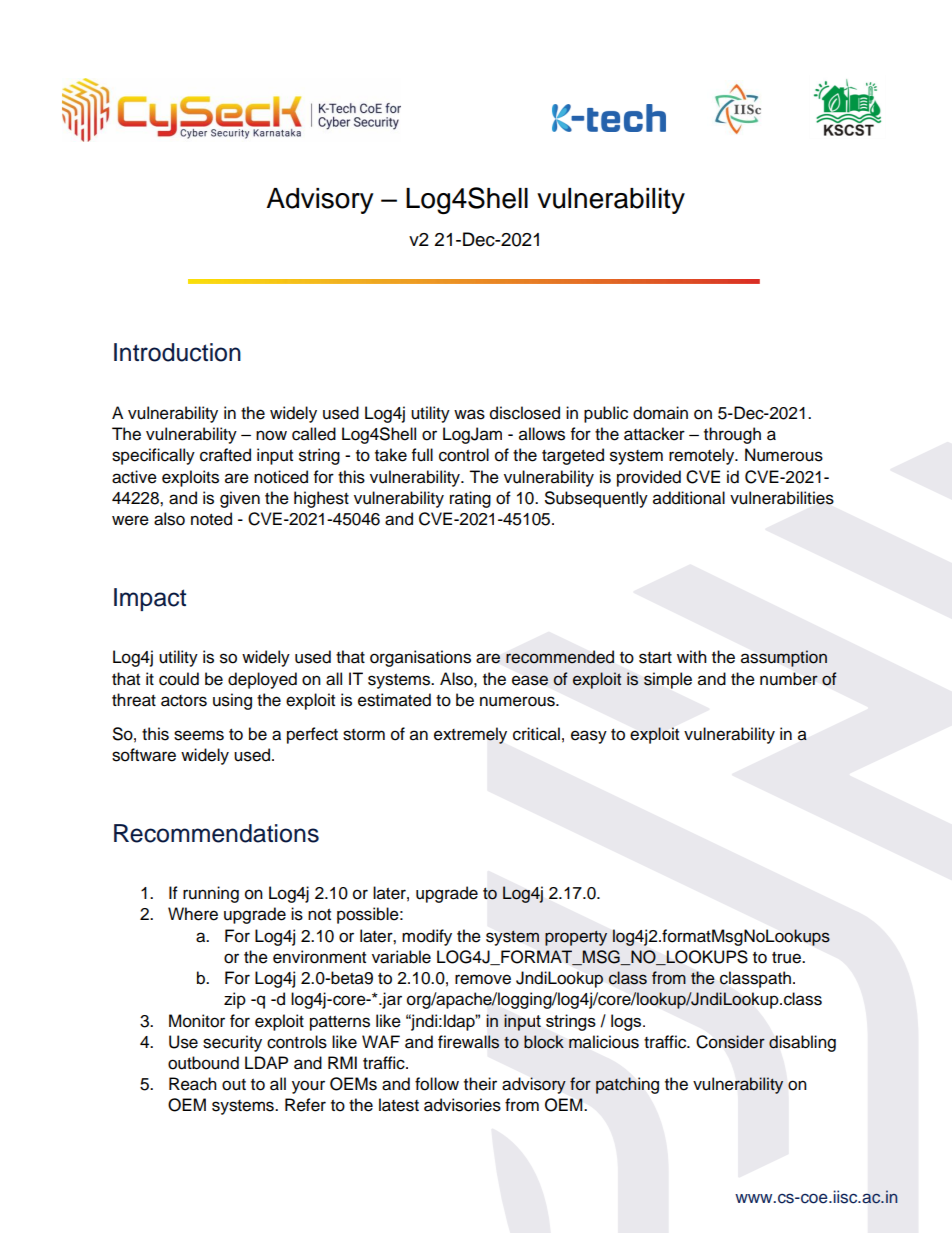 Image resolution: width=952 pixels, height=1233 pixels. I want to click on Introduction, so click(177, 352).
